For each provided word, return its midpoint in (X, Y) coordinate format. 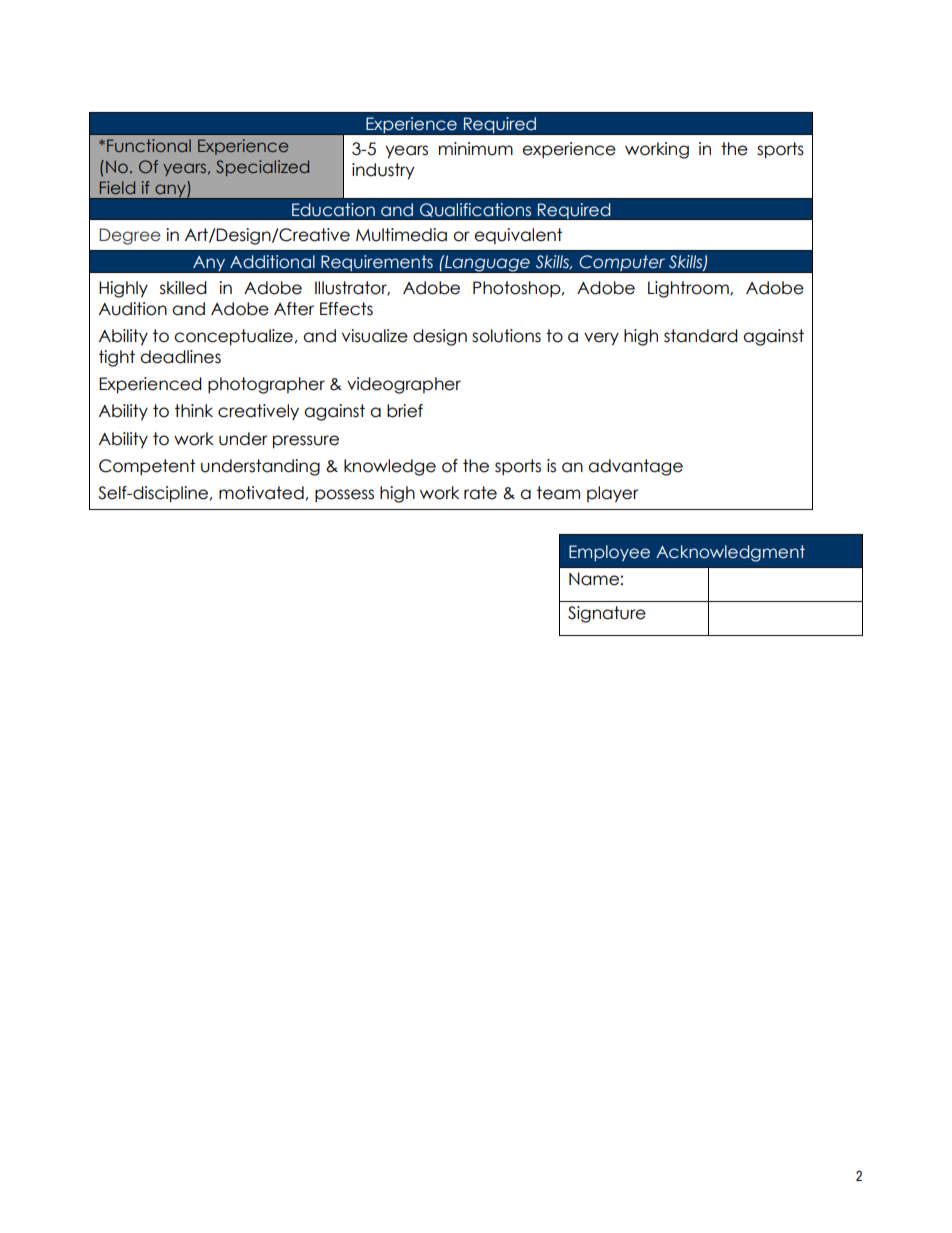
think (194, 410)
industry (383, 171)
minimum (476, 149)
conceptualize (233, 337)
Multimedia (401, 235)
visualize (375, 336)
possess (344, 496)
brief (405, 411)
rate (480, 493)
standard (701, 336)
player (613, 494)
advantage (635, 467)
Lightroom (689, 289)
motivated (261, 493)
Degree (130, 236)
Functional (149, 145)
